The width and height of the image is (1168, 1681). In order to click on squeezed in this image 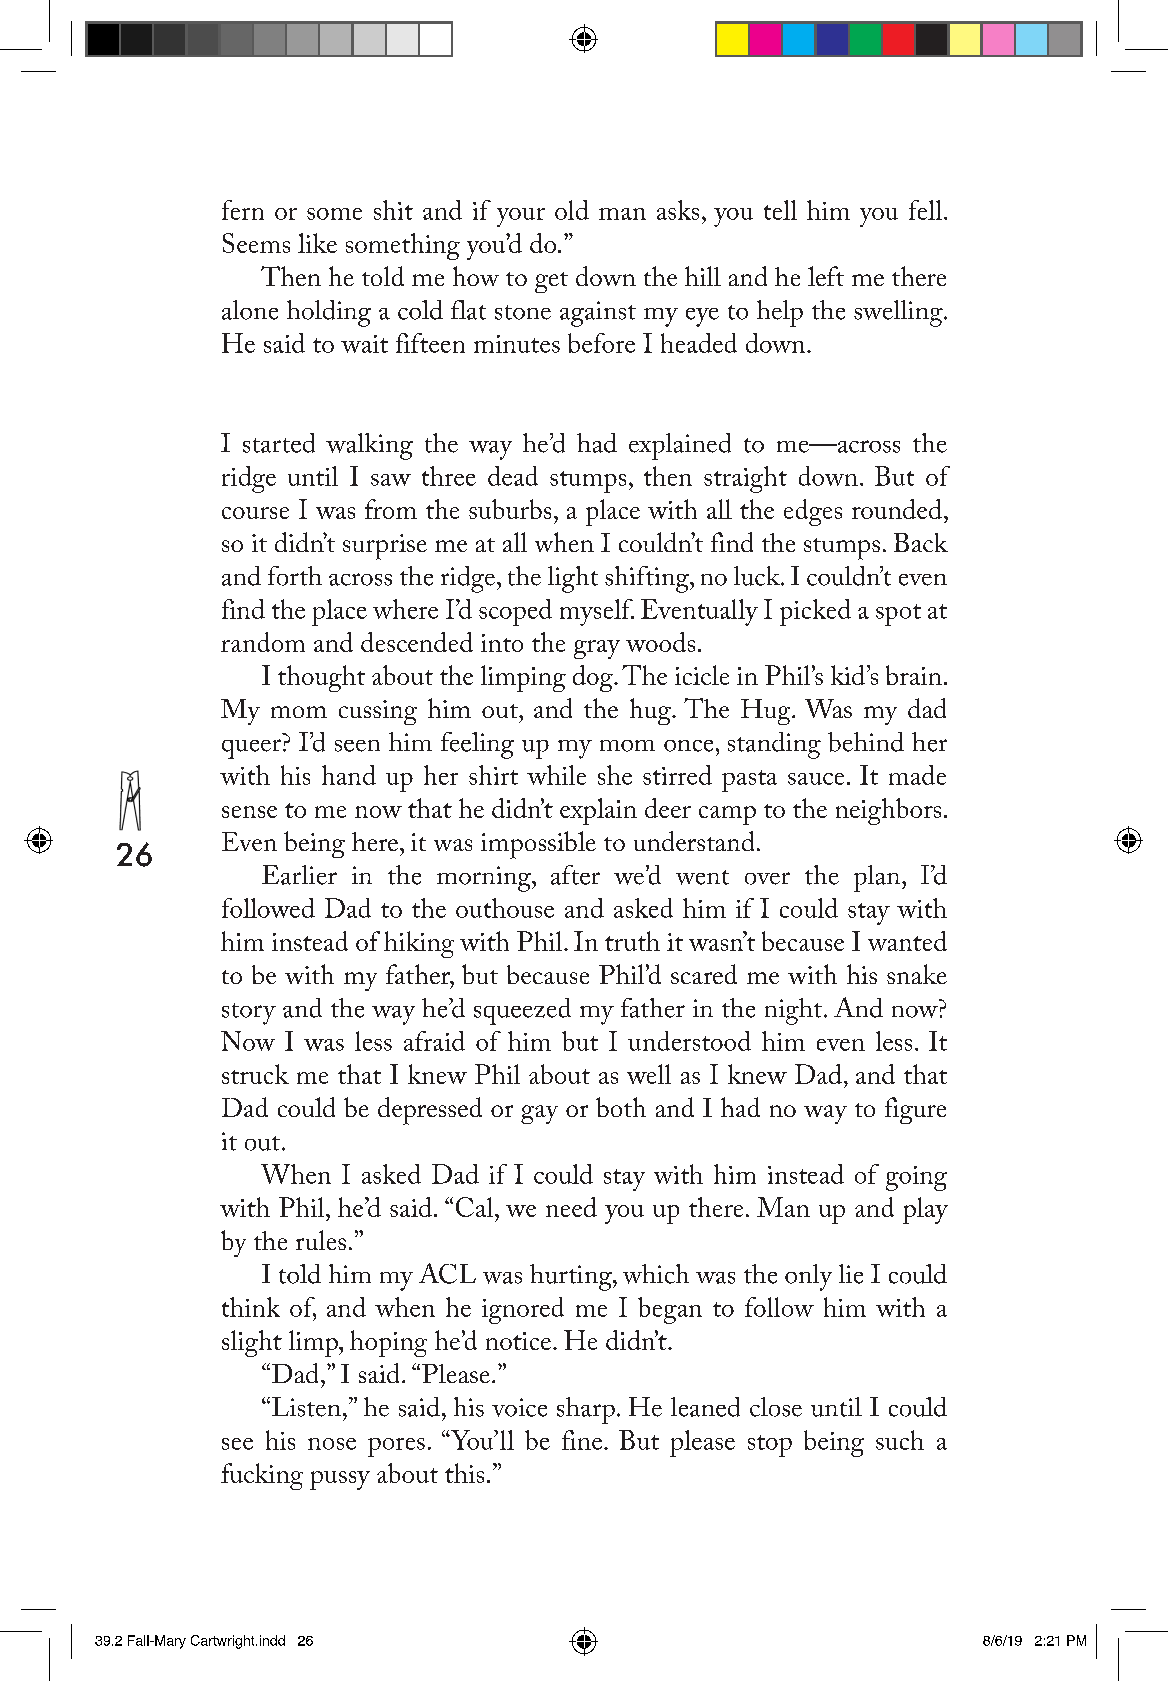, I will do `click(522, 1011)`.
